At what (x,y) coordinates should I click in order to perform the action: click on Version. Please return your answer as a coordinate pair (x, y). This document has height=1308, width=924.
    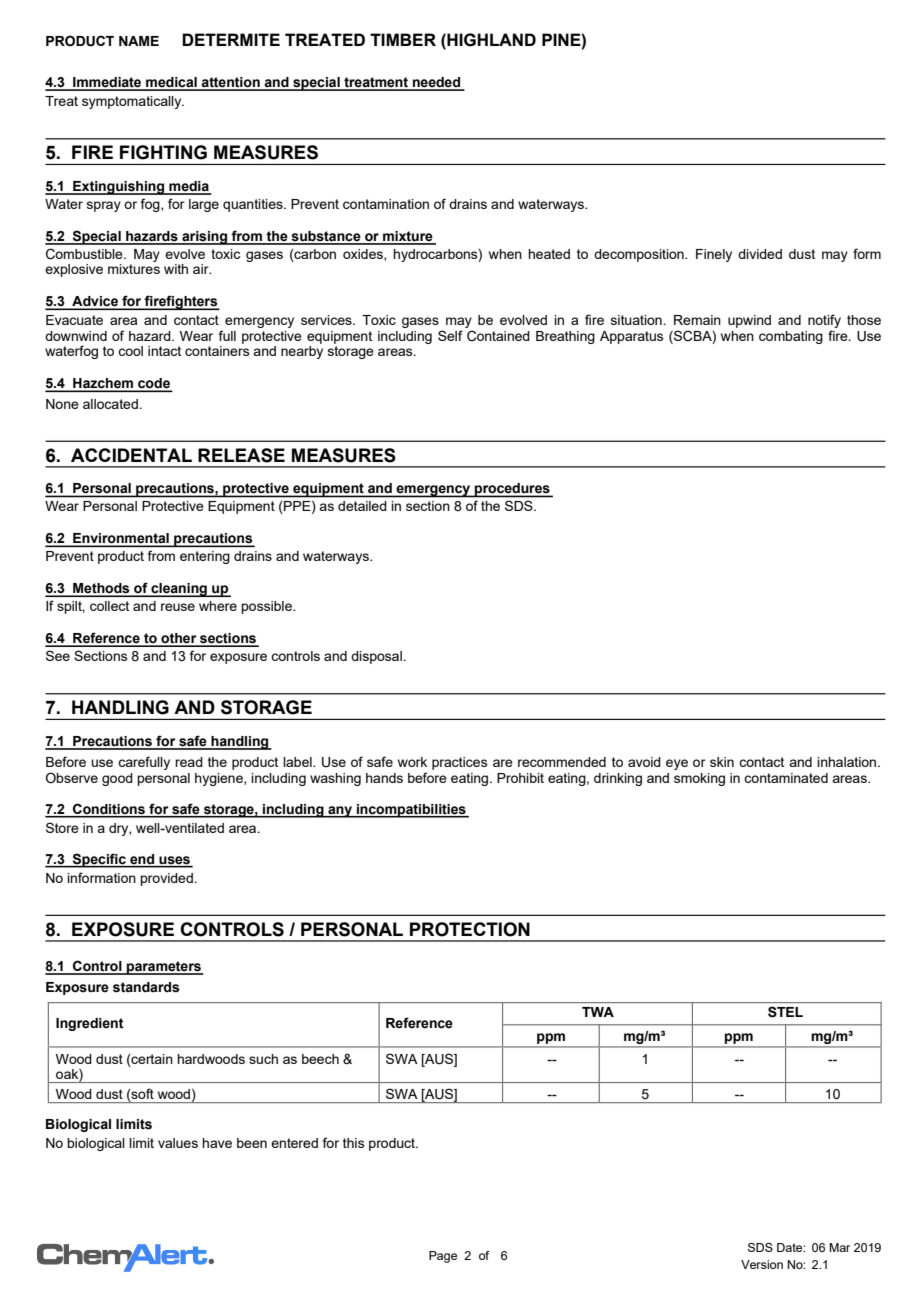
    Looking at the image, I should click on (762, 1264).
